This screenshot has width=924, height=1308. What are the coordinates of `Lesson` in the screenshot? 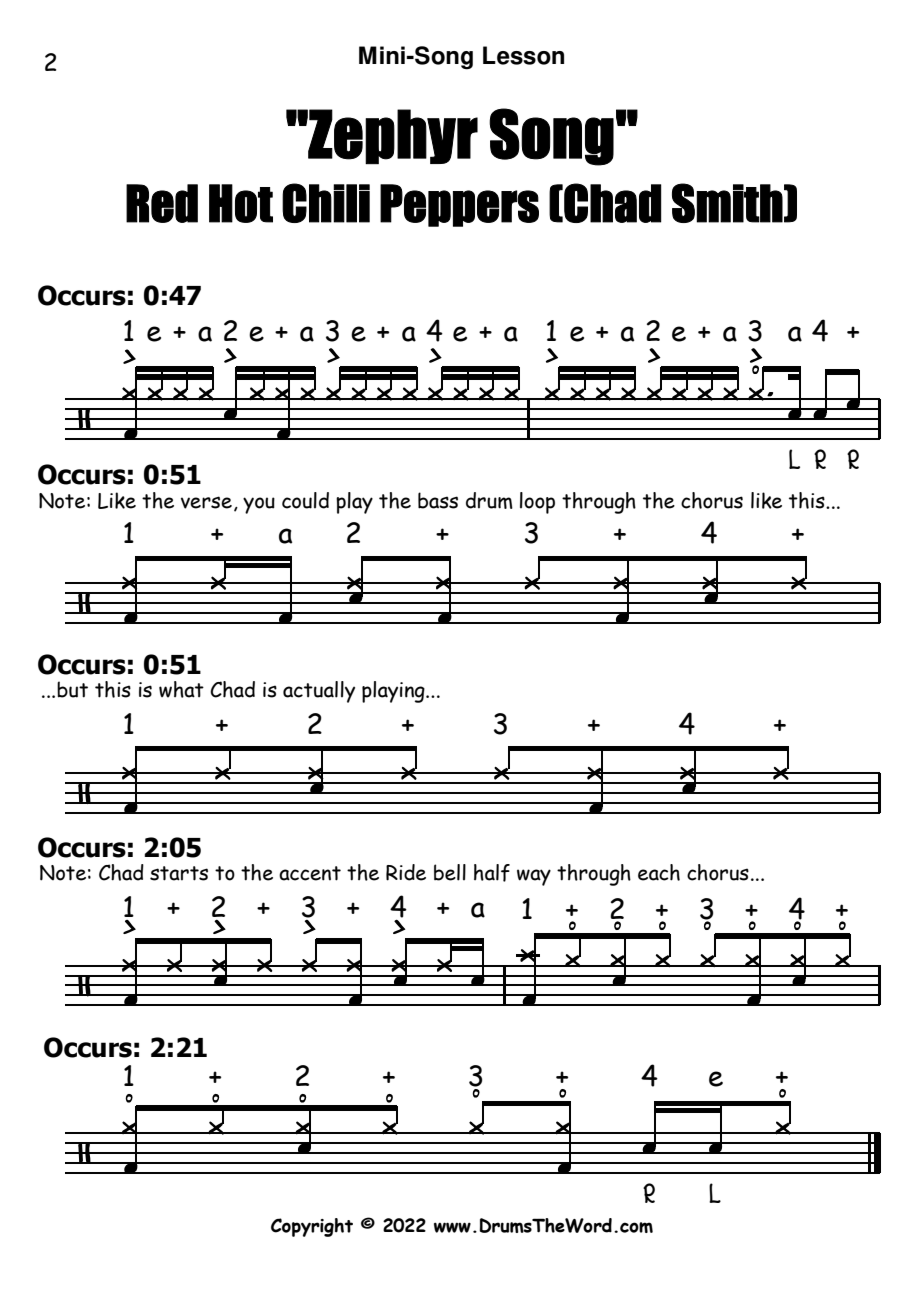 It's located at (523, 55).
